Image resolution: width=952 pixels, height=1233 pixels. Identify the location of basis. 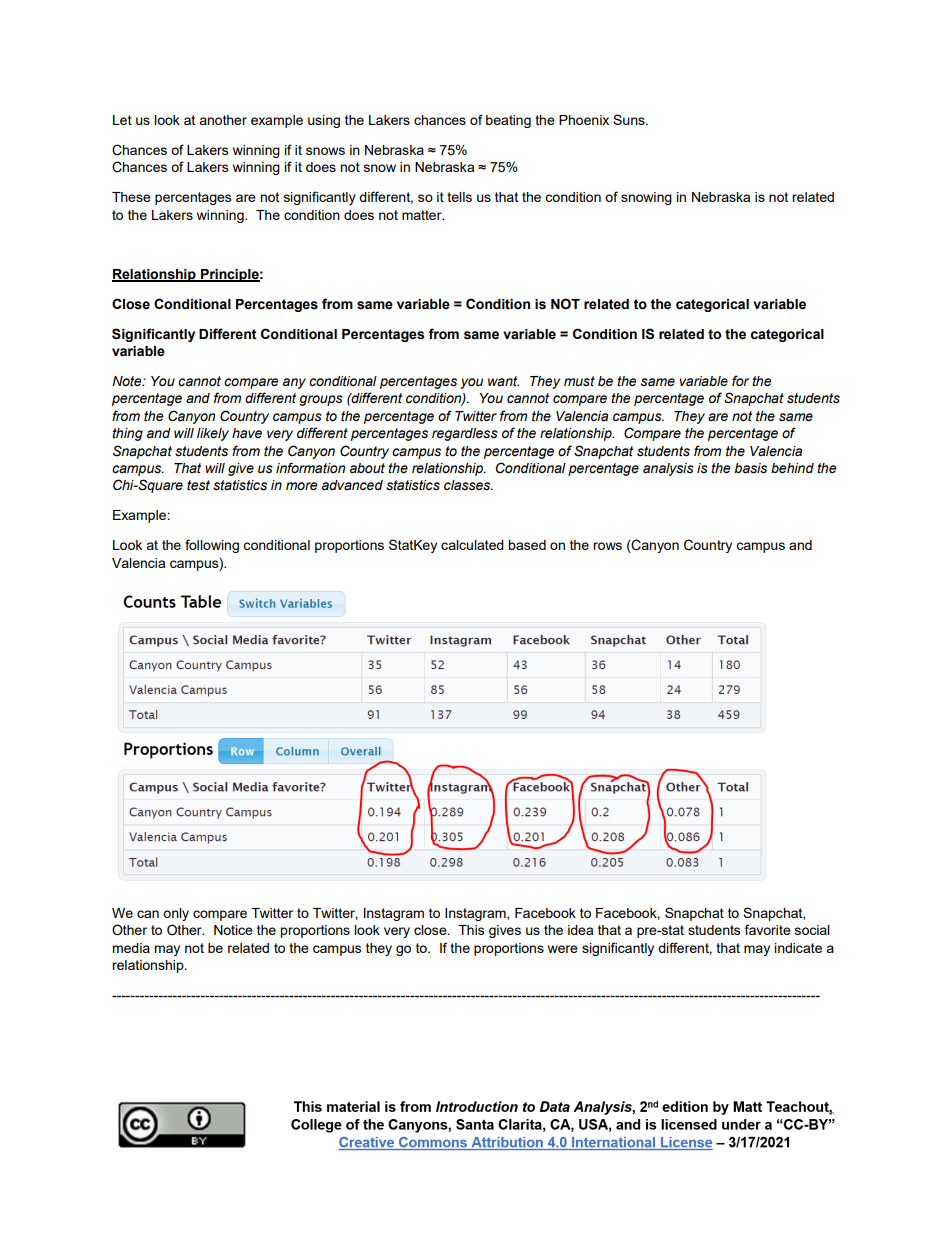
(750, 468).
